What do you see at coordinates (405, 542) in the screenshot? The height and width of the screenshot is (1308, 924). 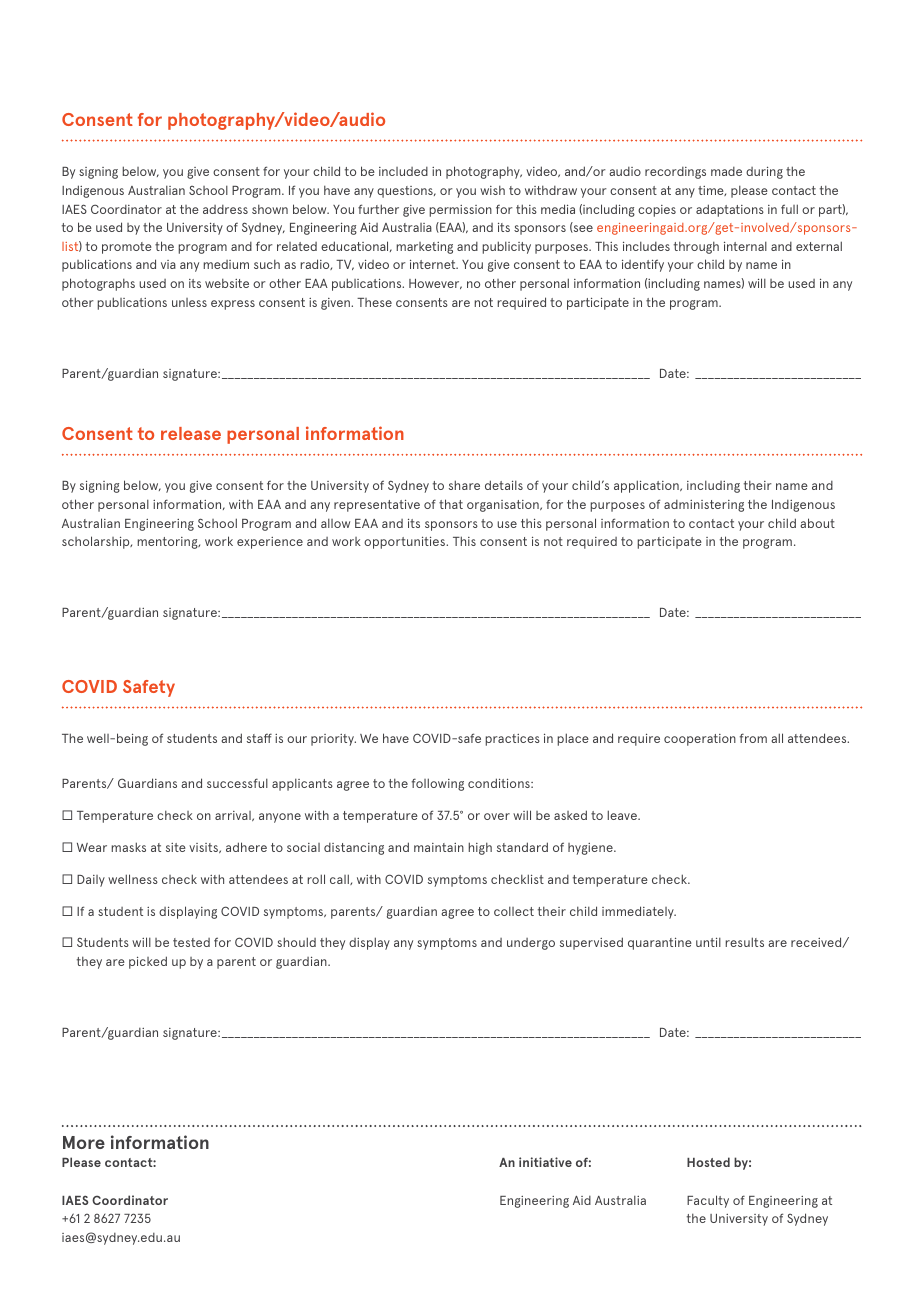 I see `opportunities` at bounding box center [405, 542].
